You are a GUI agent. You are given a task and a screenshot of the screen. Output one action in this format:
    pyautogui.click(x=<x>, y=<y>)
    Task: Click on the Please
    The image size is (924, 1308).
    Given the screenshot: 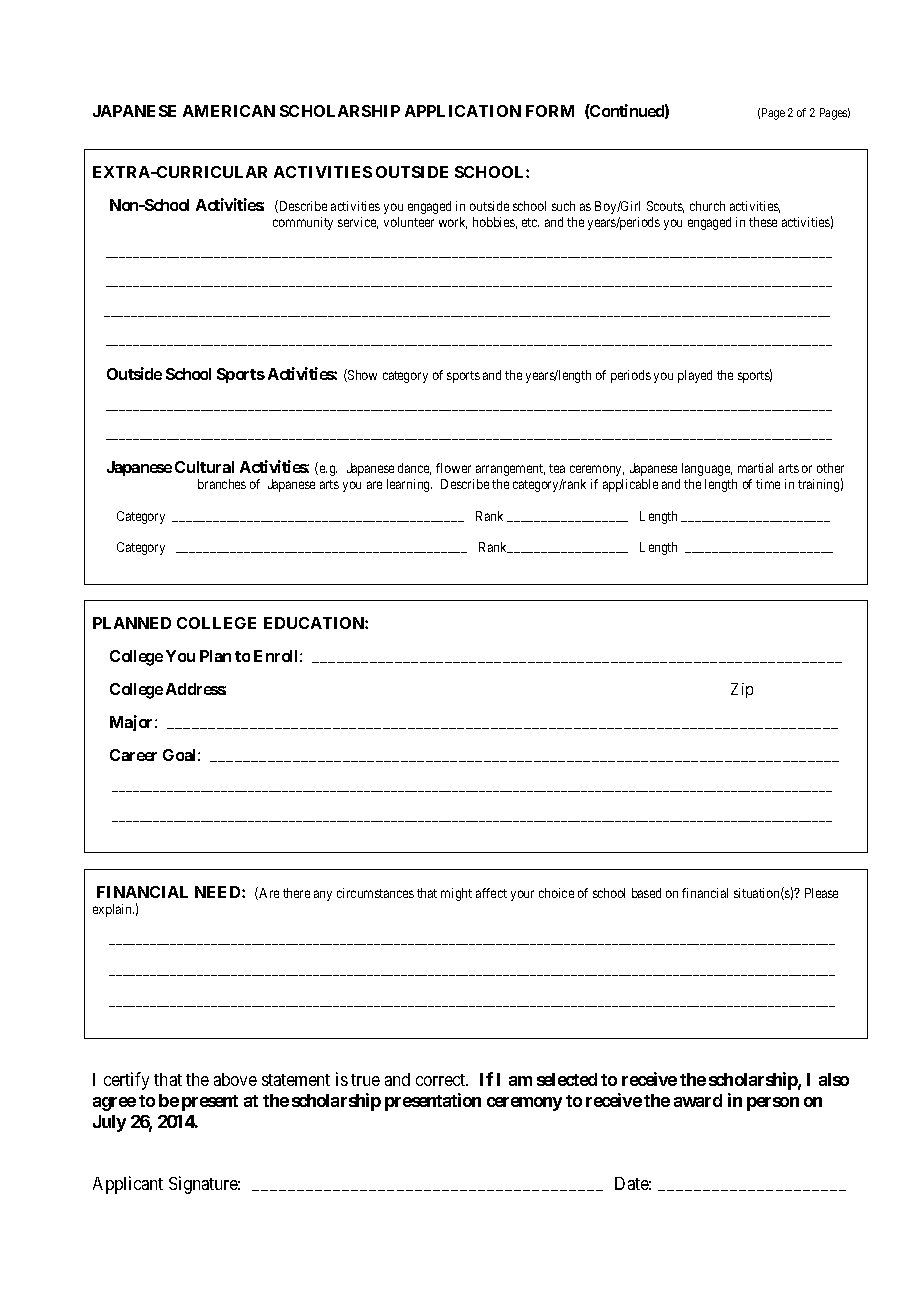 What is the action you would take?
    pyautogui.click(x=821, y=893)
